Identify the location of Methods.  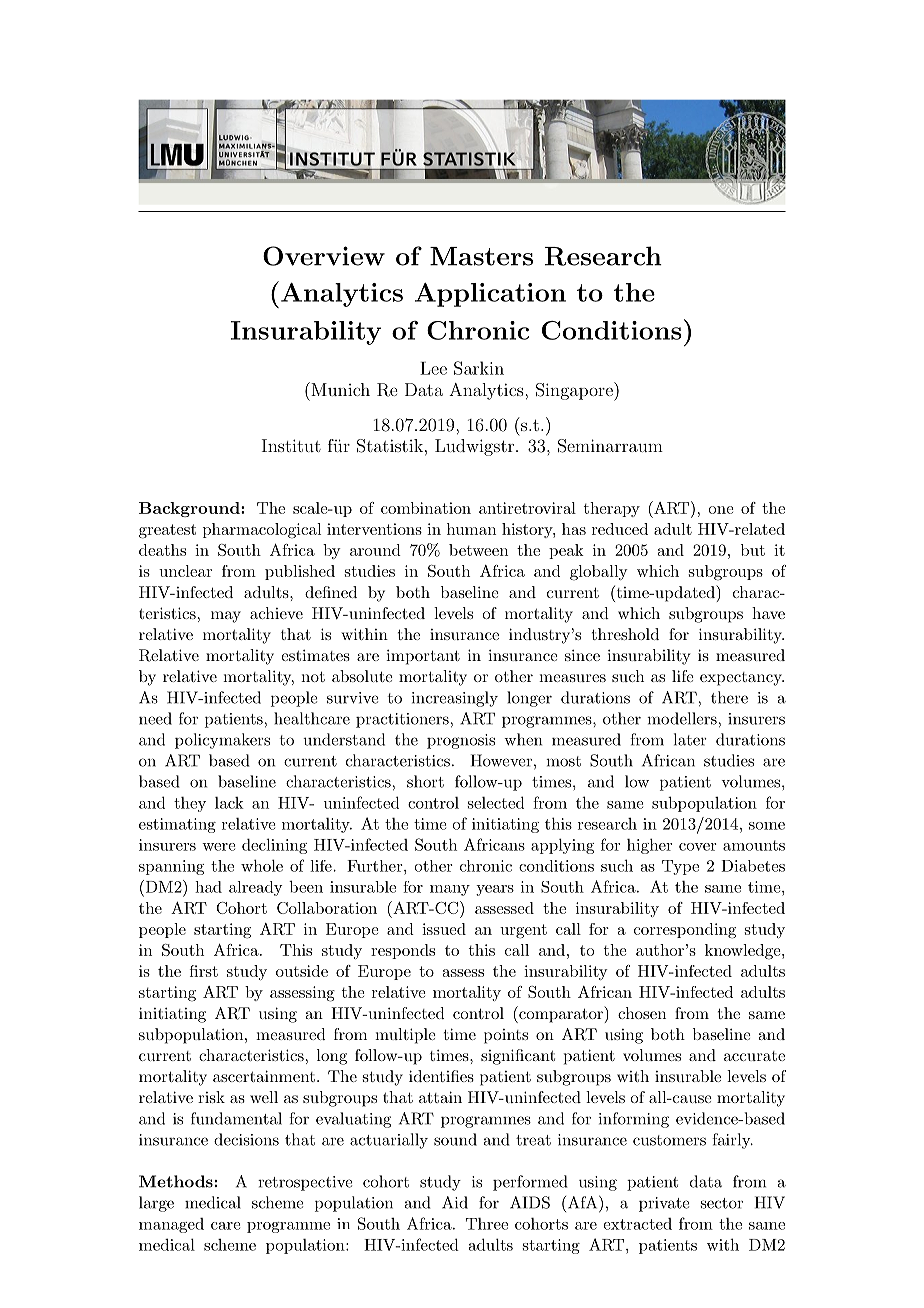
(177, 1181).
